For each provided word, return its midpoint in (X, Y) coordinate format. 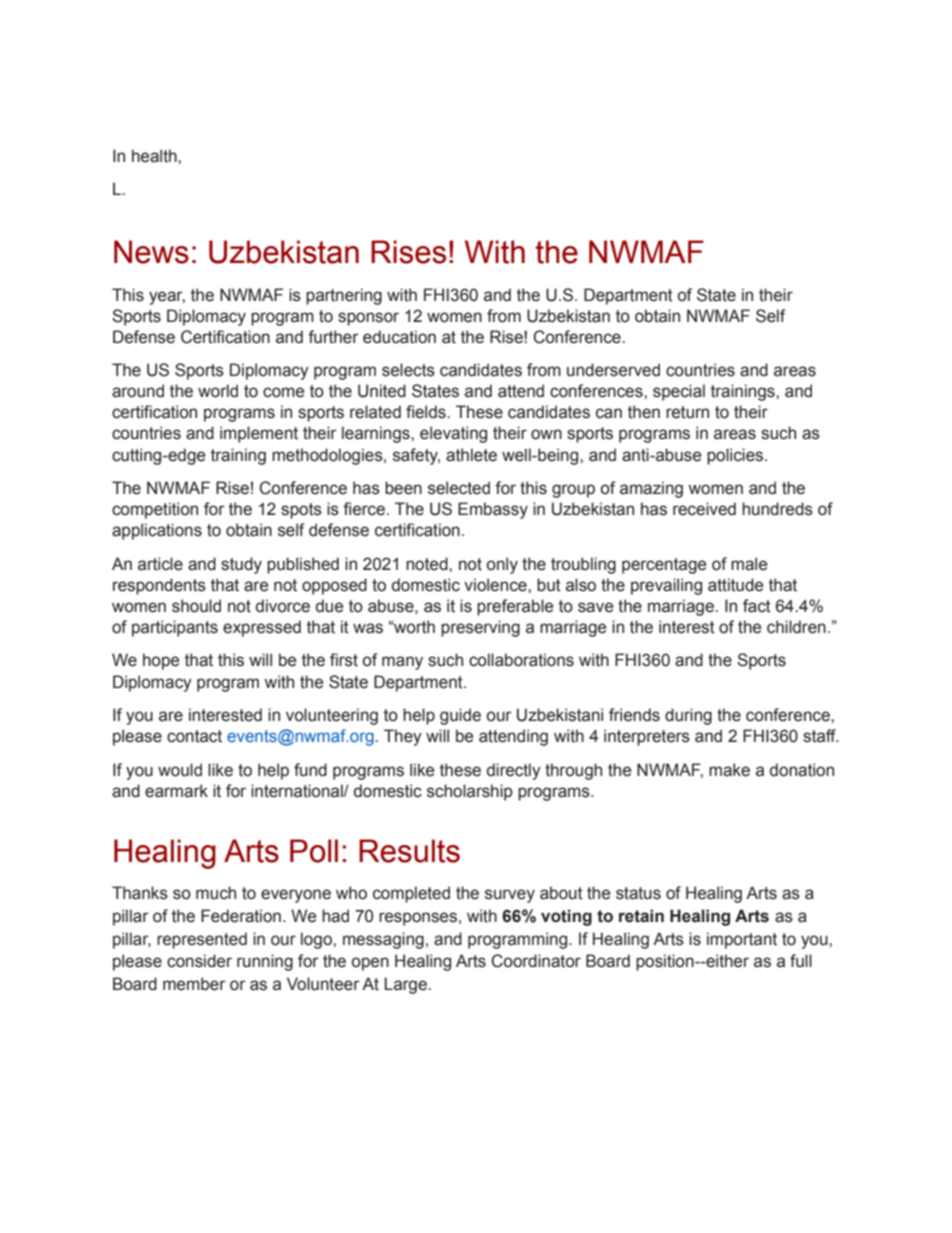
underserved (613, 370)
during (688, 716)
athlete (471, 455)
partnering (344, 296)
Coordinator (536, 961)
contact (194, 736)
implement (259, 434)
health (155, 156)
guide (460, 716)
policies (736, 456)
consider (199, 961)
